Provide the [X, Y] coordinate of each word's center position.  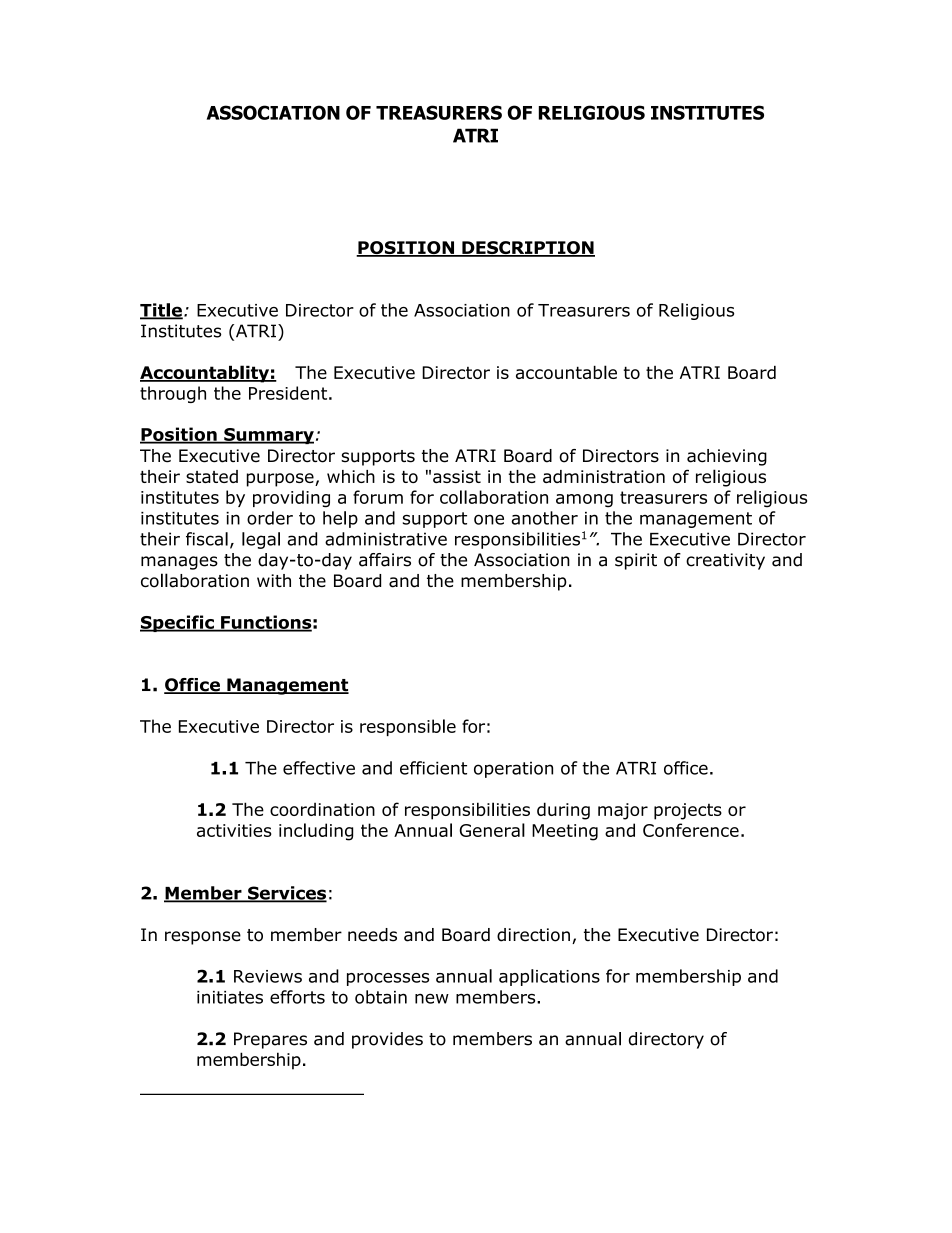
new [432, 998]
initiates [230, 997]
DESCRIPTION [527, 249]
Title [161, 311]
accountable [566, 372]
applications [549, 977]
